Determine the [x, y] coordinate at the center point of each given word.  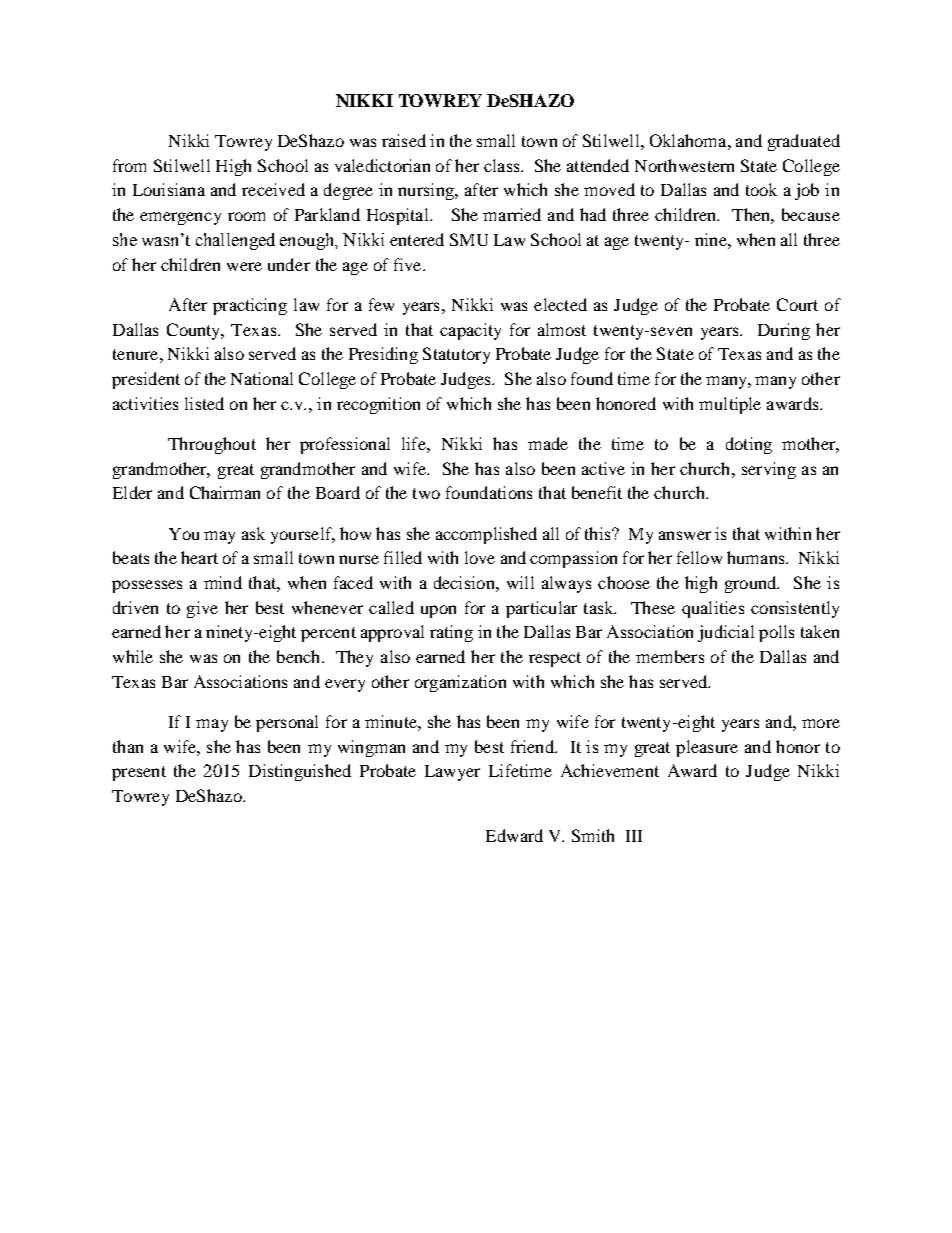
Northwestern [684, 165]
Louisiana [169, 189]
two [426, 493]
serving [769, 470]
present [139, 773]
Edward [514, 835]
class [503, 165]
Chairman [225, 492]
